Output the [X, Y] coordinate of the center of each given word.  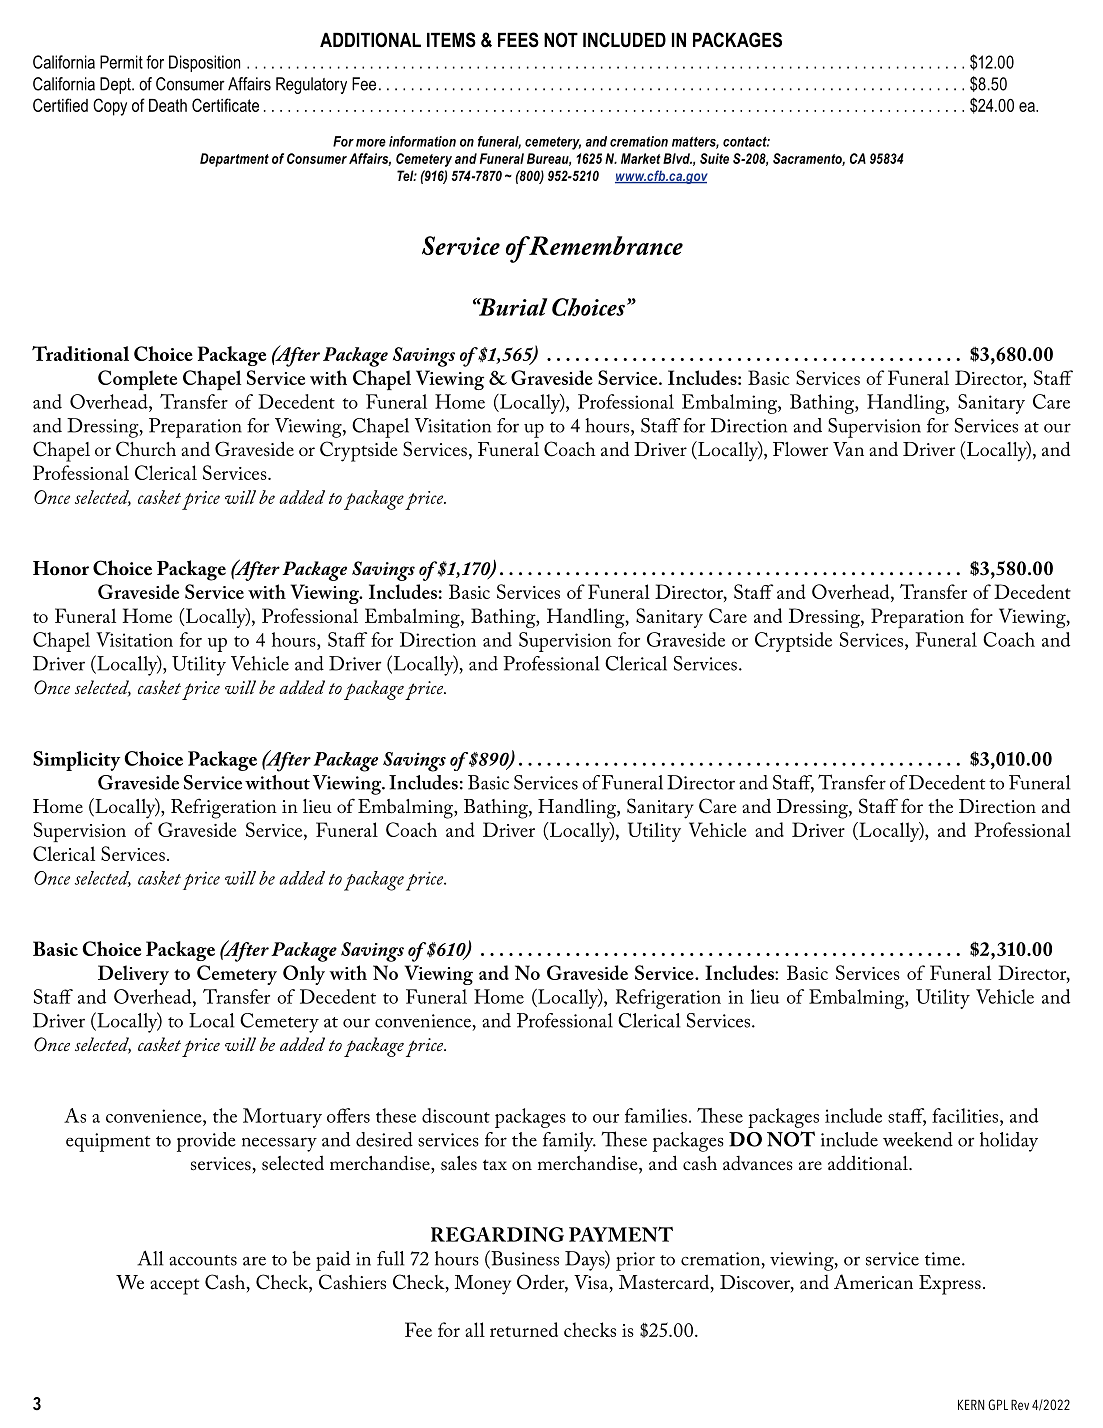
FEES [518, 40]
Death [168, 105]
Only [304, 975]
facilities [966, 1115]
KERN [971, 1404]
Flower [800, 449]
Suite [714, 158]
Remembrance [605, 245]
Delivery [133, 975]
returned [524, 1329]
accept [174, 1286]
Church [146, 449]
